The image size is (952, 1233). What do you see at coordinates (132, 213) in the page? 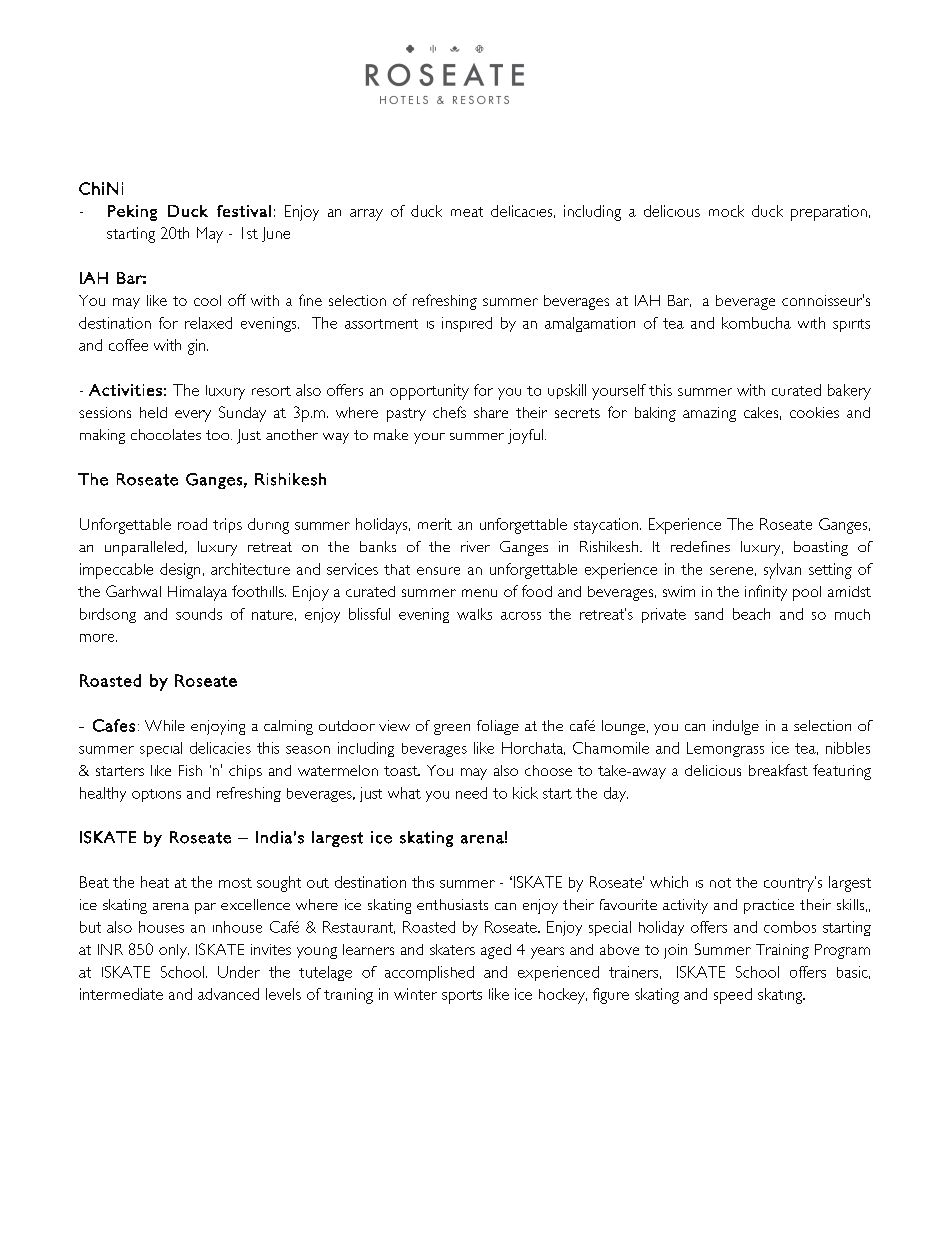
I see `Peking` at bounding box center [132, 213].
